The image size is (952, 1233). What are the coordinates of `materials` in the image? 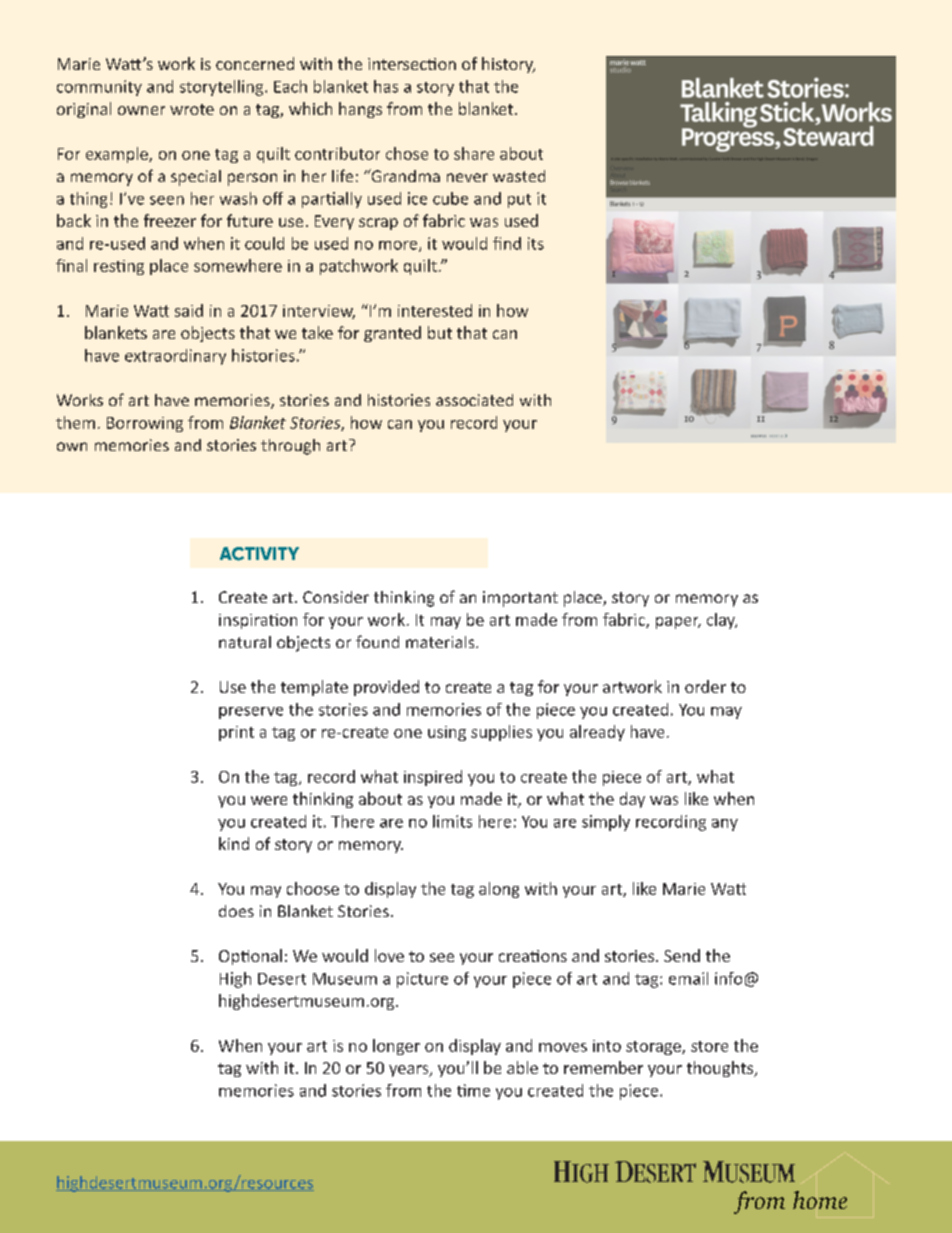 It's located at (441, 642).
